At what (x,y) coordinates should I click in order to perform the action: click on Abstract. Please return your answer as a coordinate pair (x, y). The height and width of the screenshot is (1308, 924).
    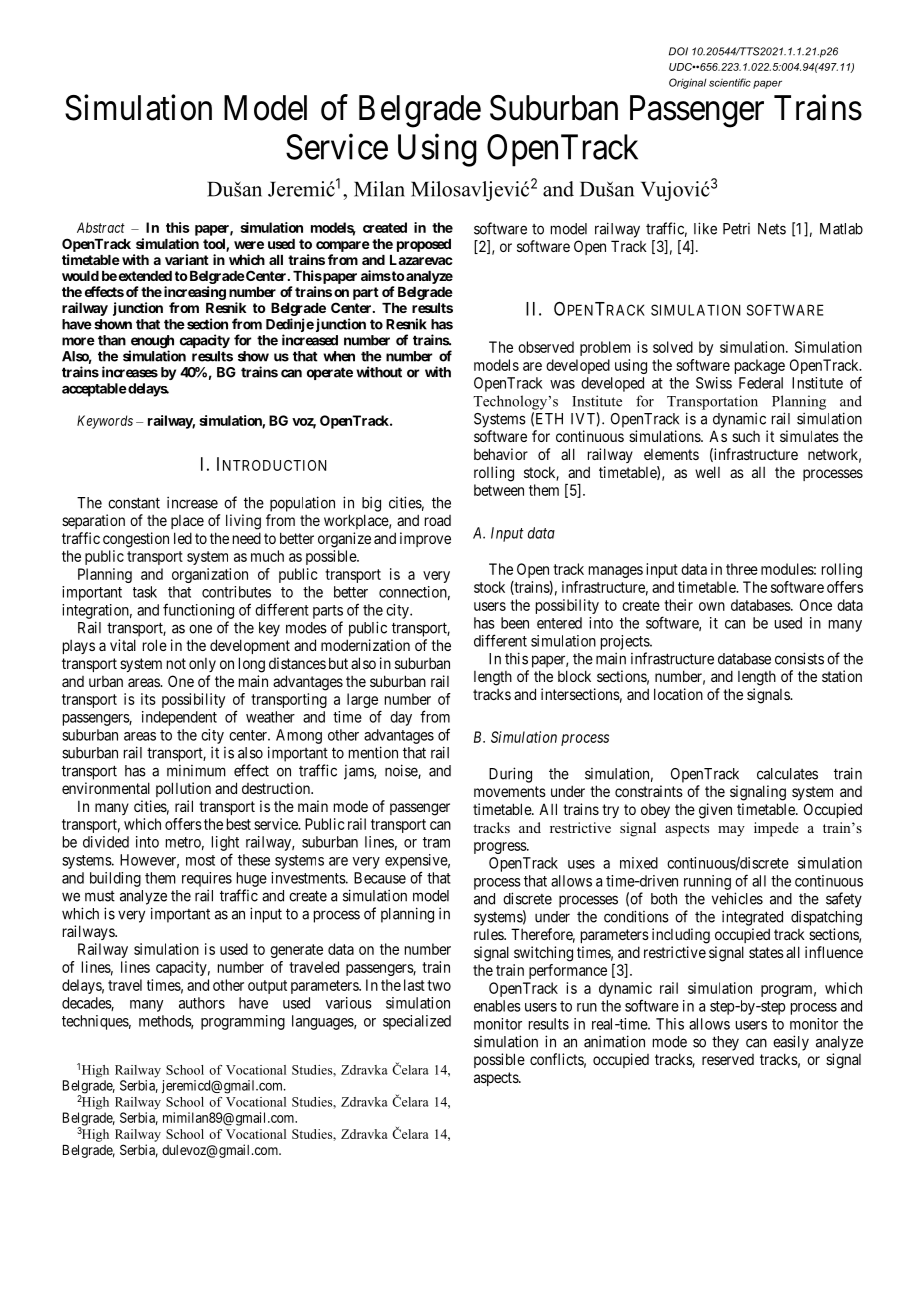
    Looking at the image, I should click on (101, 227).
